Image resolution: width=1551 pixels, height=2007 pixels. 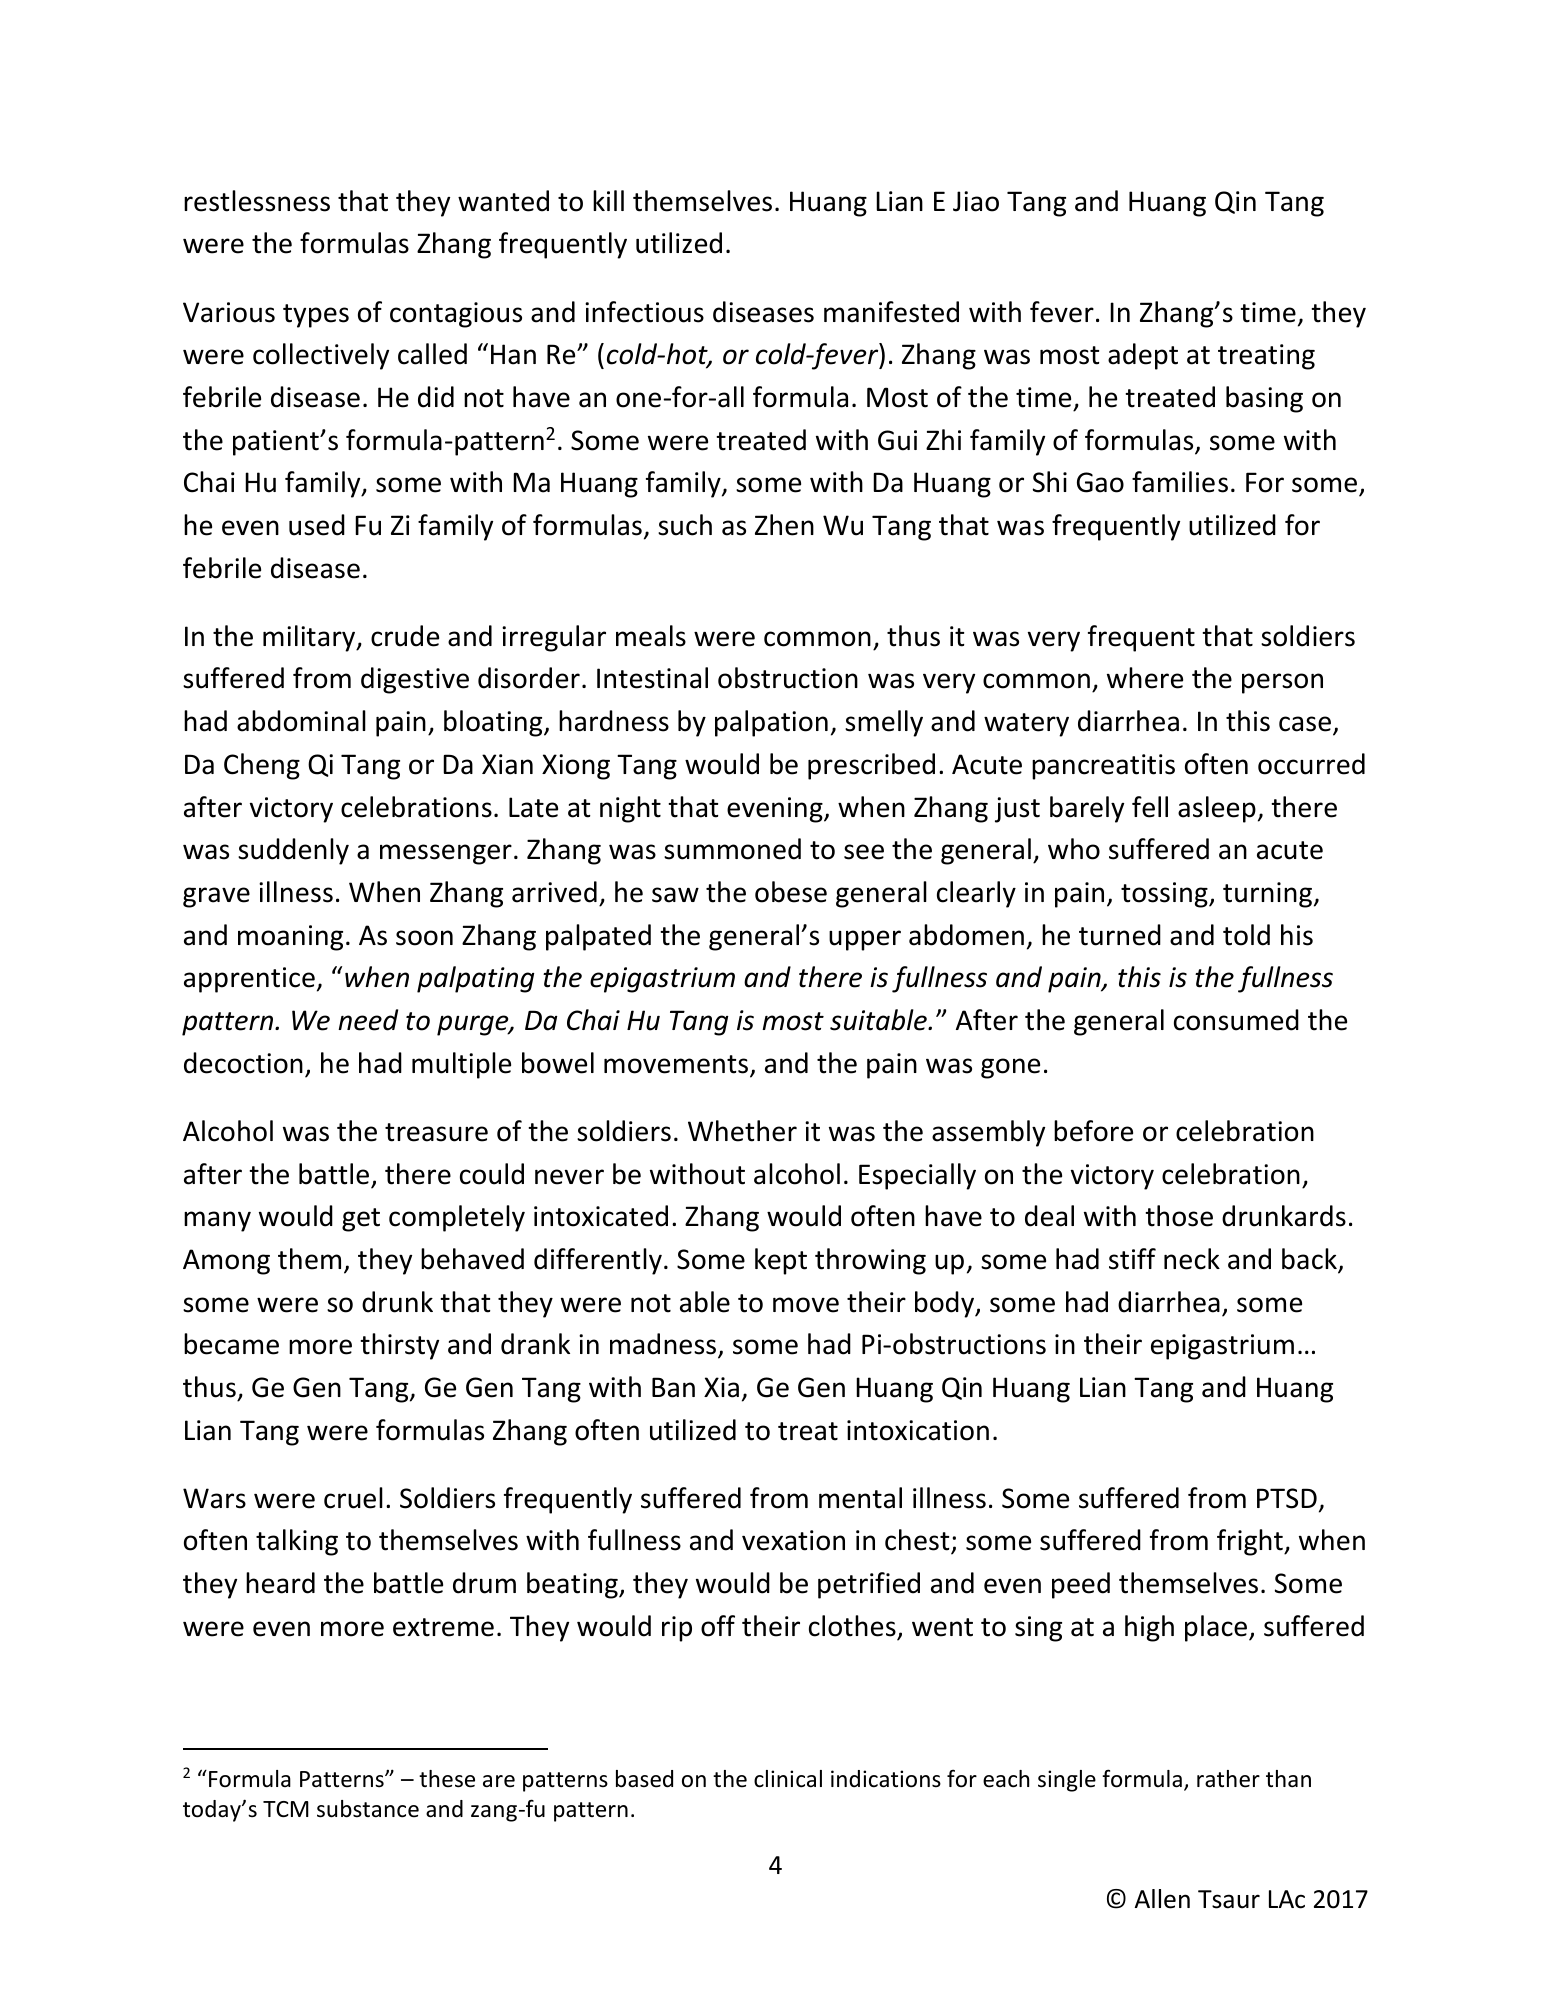 What do you see at coordinates (781, 1261) in the screenshot?
I see `kept` at bounding box center [781, 1261].
